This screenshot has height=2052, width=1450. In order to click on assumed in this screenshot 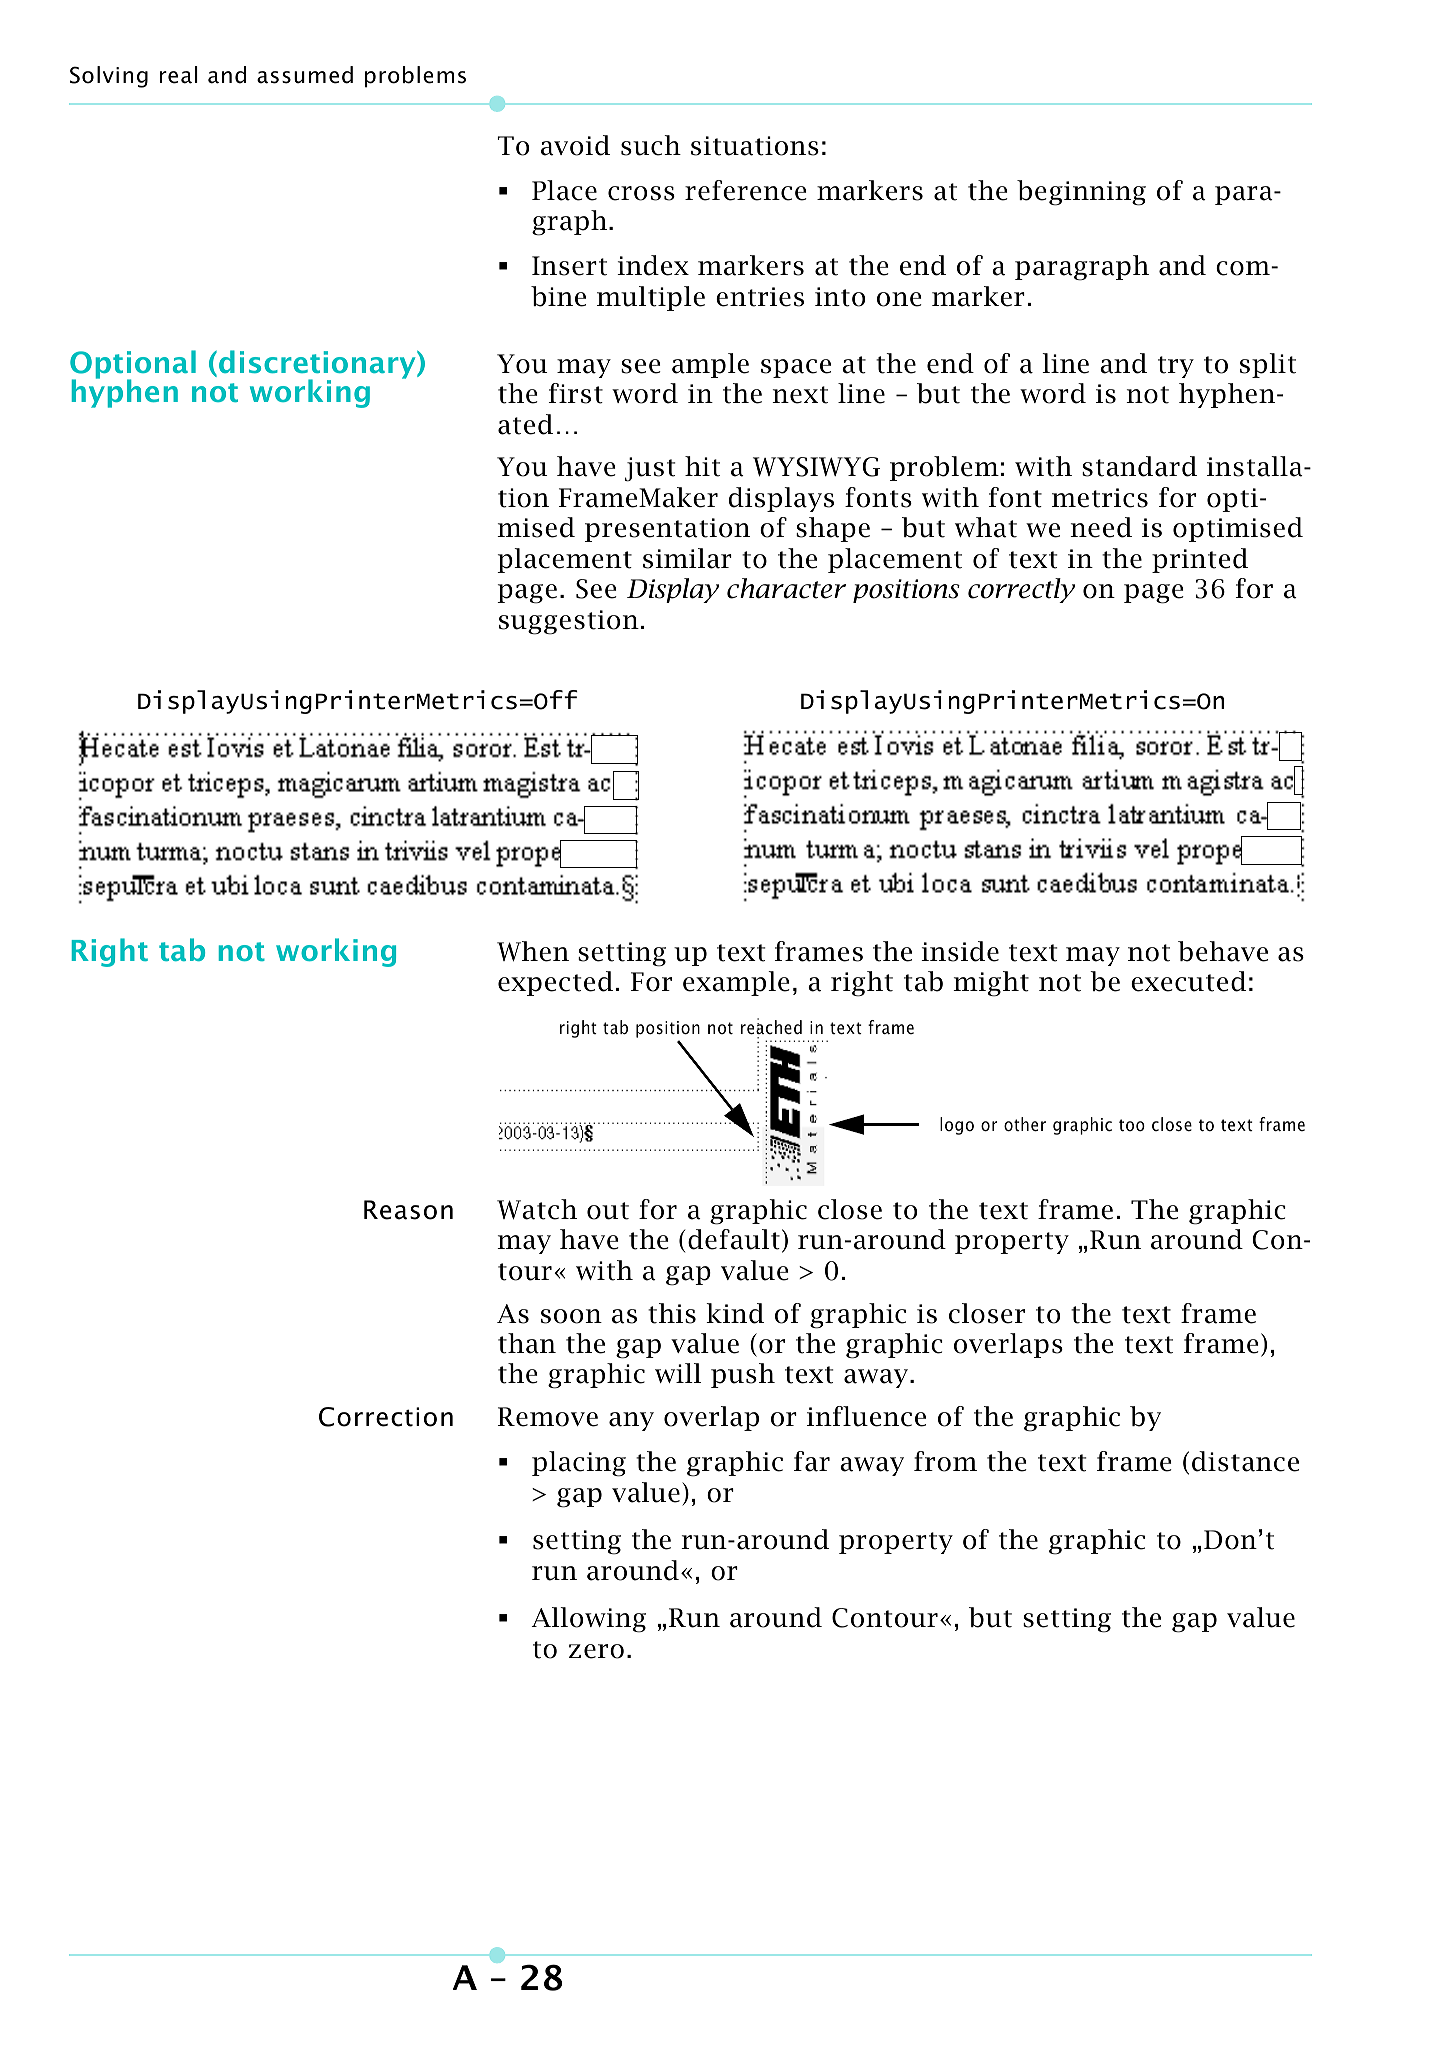, I will do `click(305, 75)`.
